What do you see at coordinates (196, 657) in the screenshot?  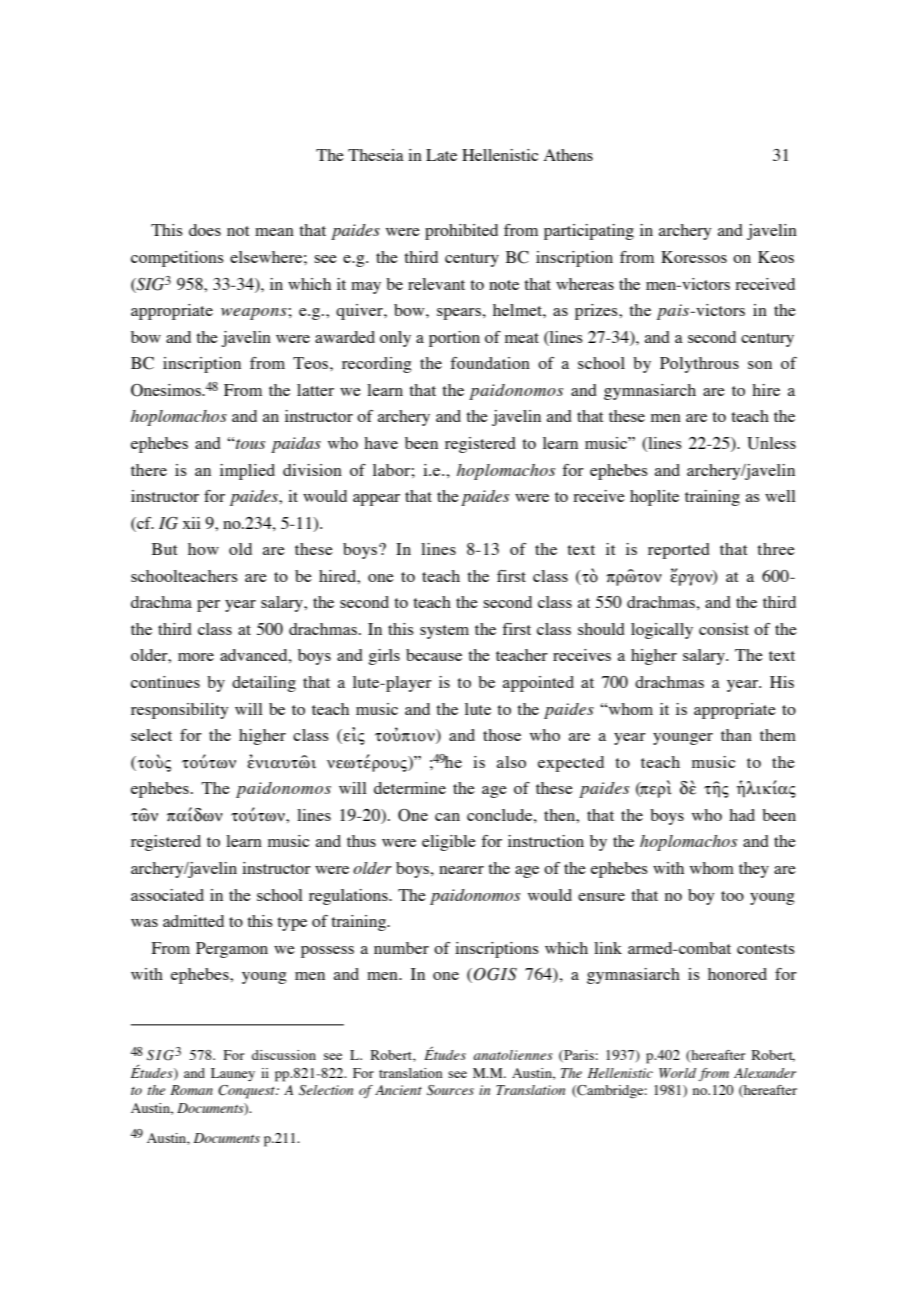 I see `more` at bounding box center [196, 657].
